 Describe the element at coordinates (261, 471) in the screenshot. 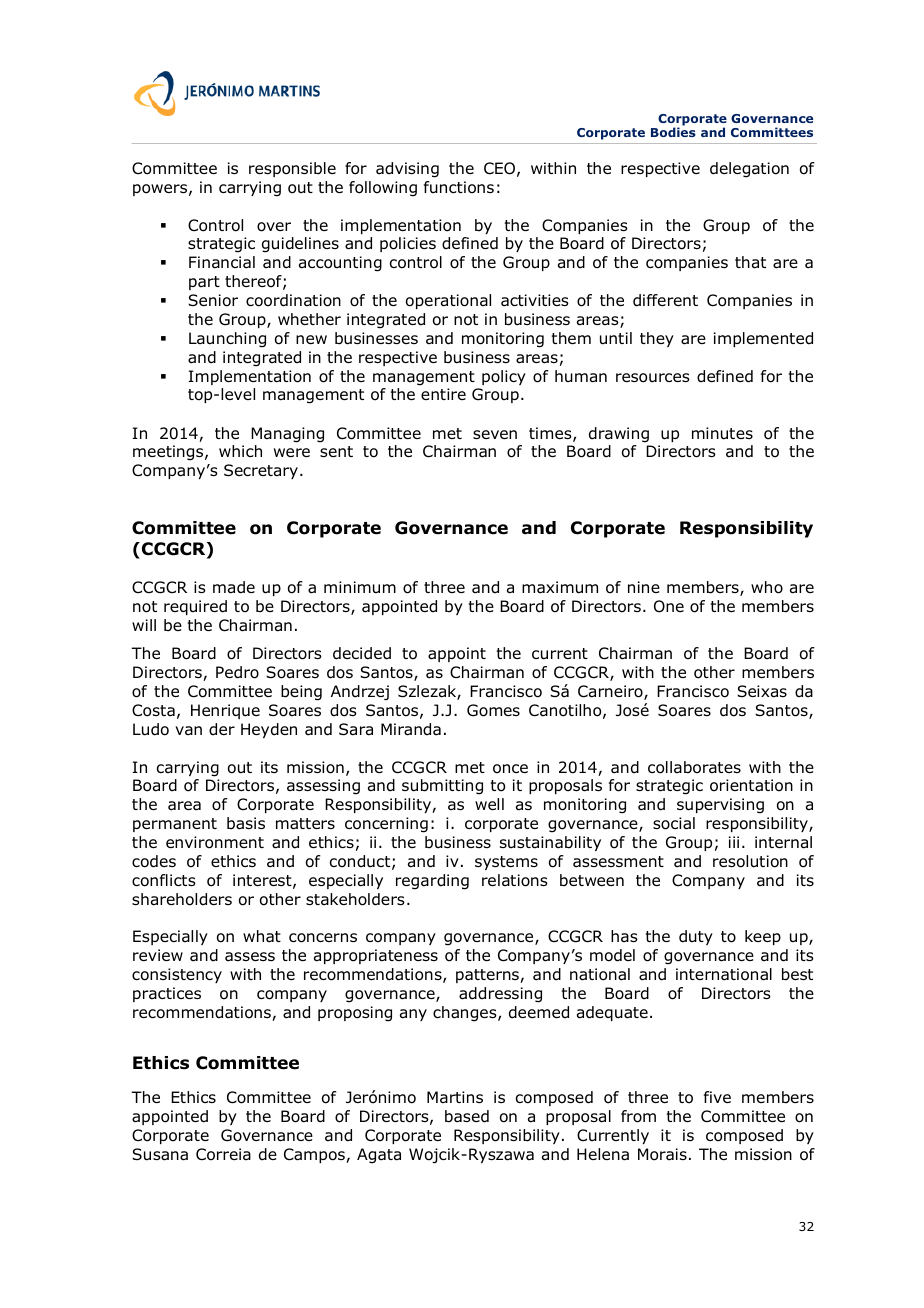

I see `Secretary` at that location.
